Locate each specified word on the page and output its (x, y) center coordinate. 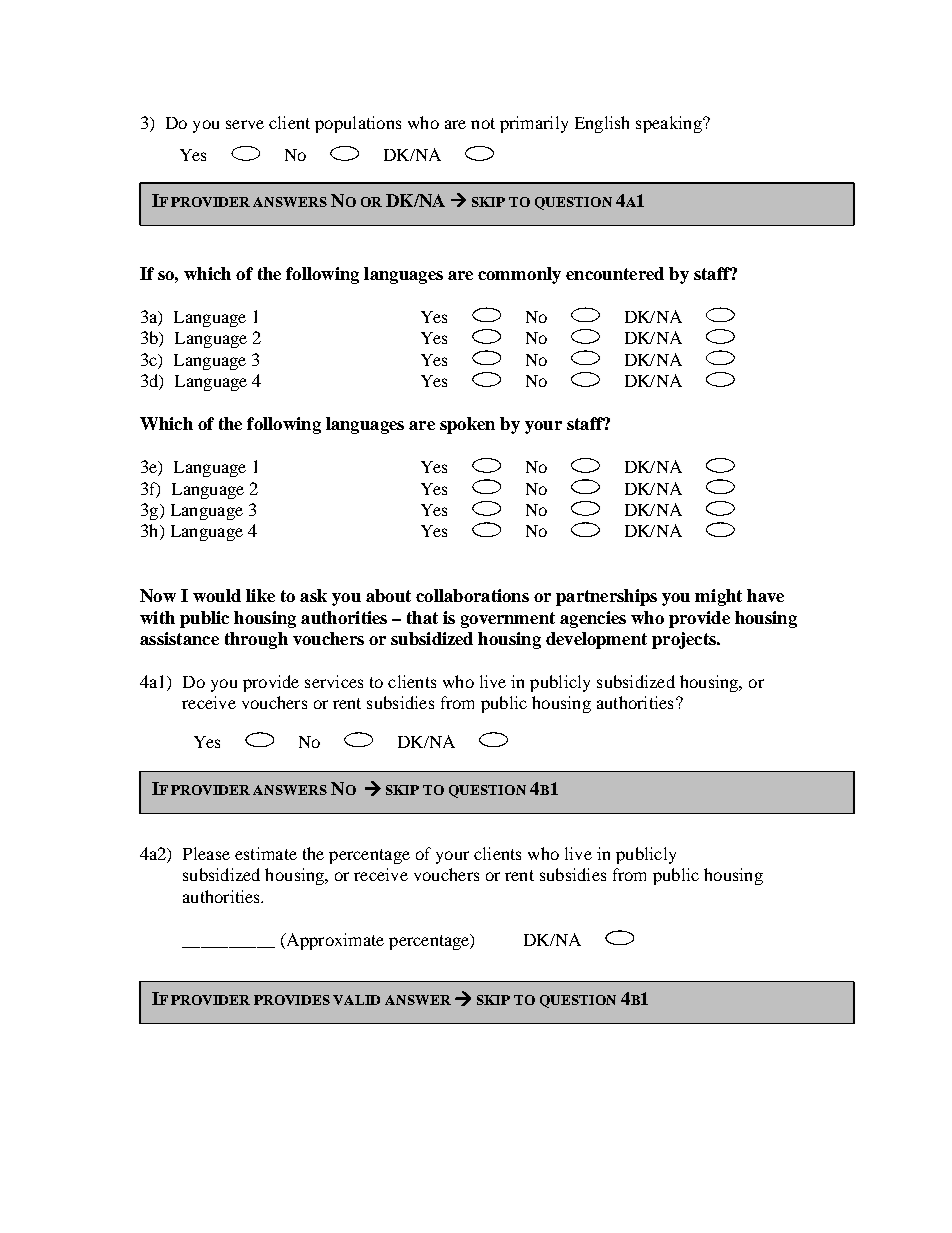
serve (245, 124)
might (718, 597)
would (217, 595)
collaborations (472, 595)
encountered (615, 273)
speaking (670, 124)
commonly (519, 275)
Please (206, 853)
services (334, 681)
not (483, 123)
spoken (467, 425)
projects (685, 640)
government (508, 620)
